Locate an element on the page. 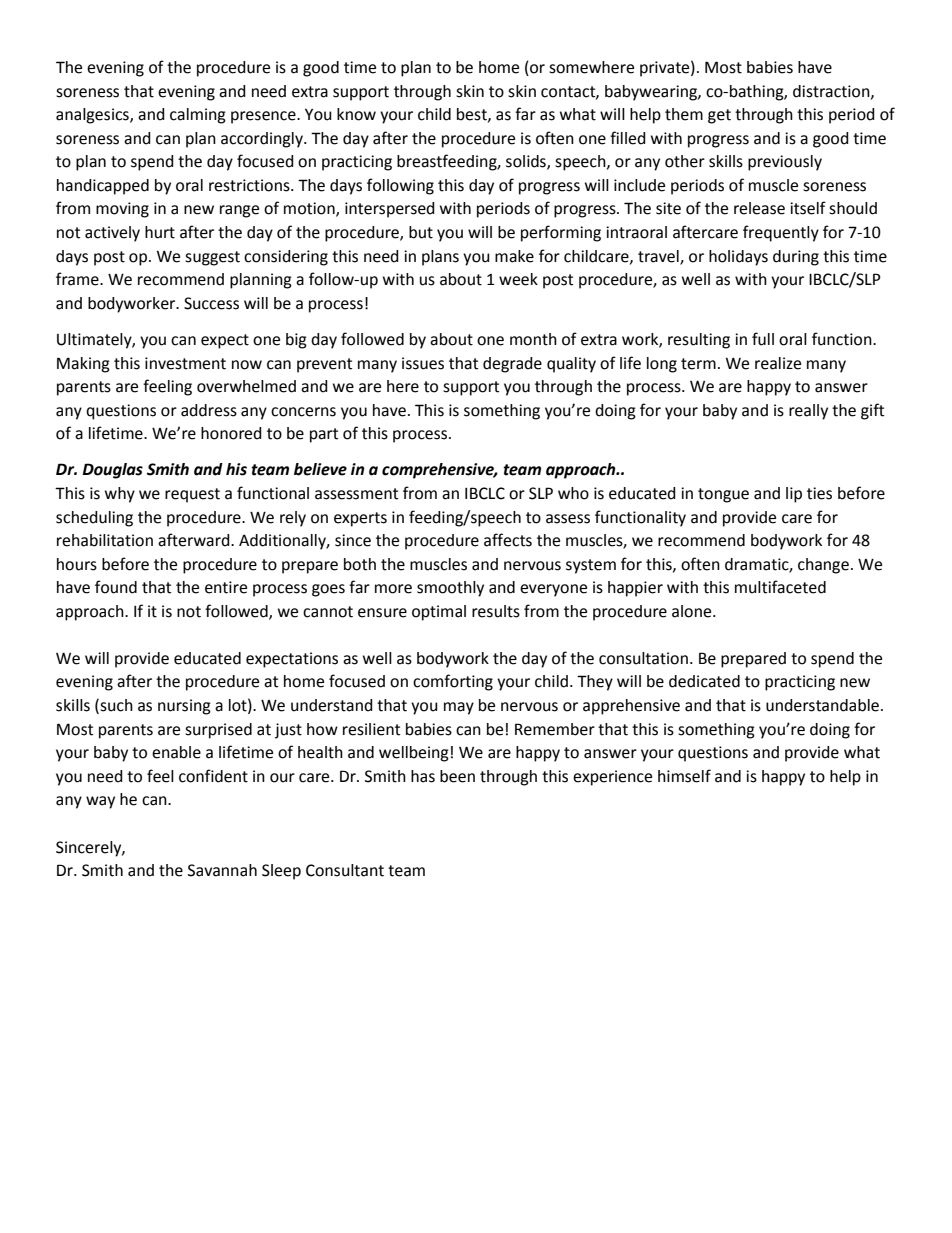 This image has width=952, height=1233. Success is located at coordinates (211, 303).
